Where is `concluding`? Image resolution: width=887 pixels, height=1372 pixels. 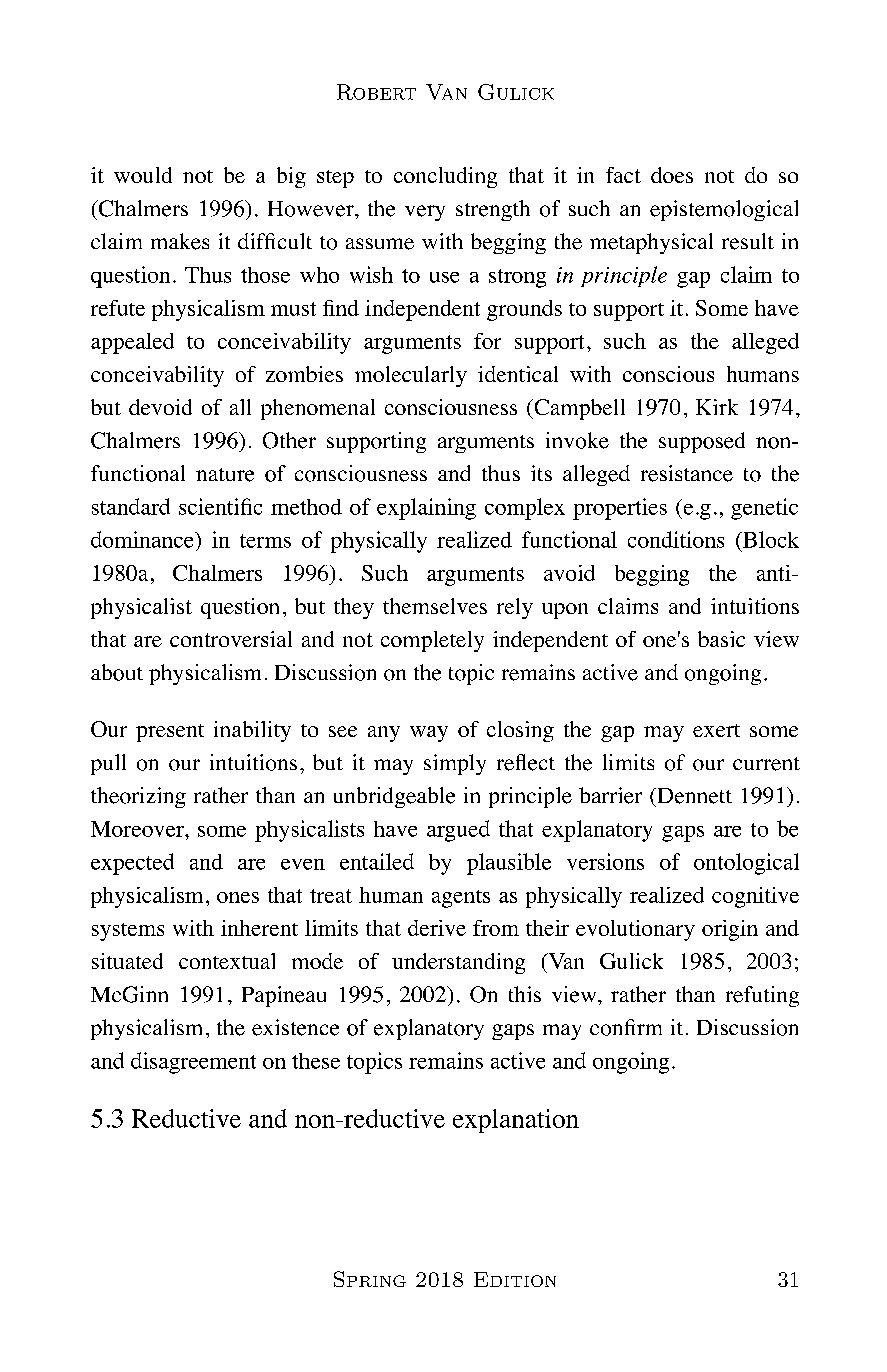 concluding is located at coordinates (445, 177).
